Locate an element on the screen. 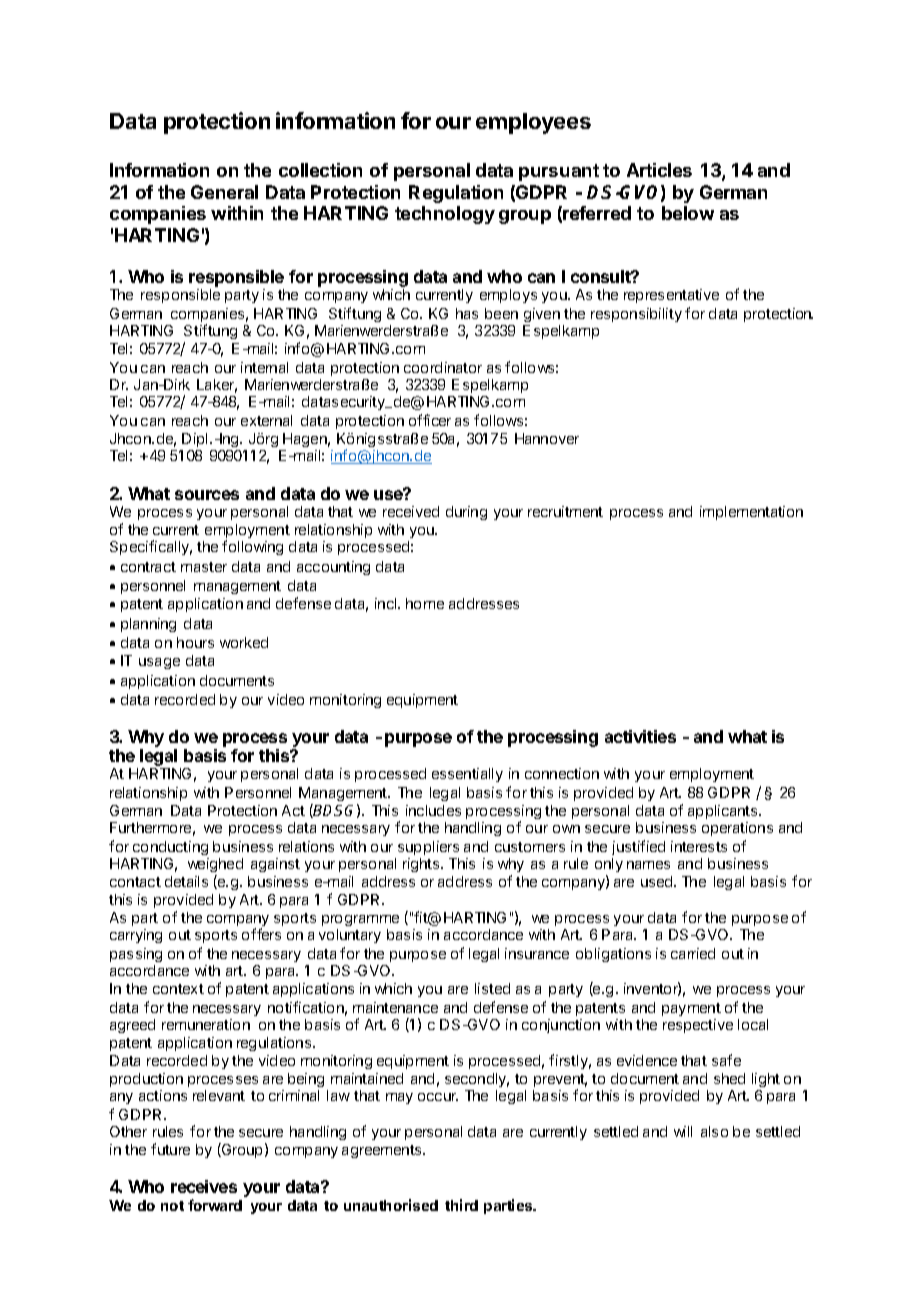 This screenshot has height=1308, width=924. receives is located at coordinates (204, 1186).
